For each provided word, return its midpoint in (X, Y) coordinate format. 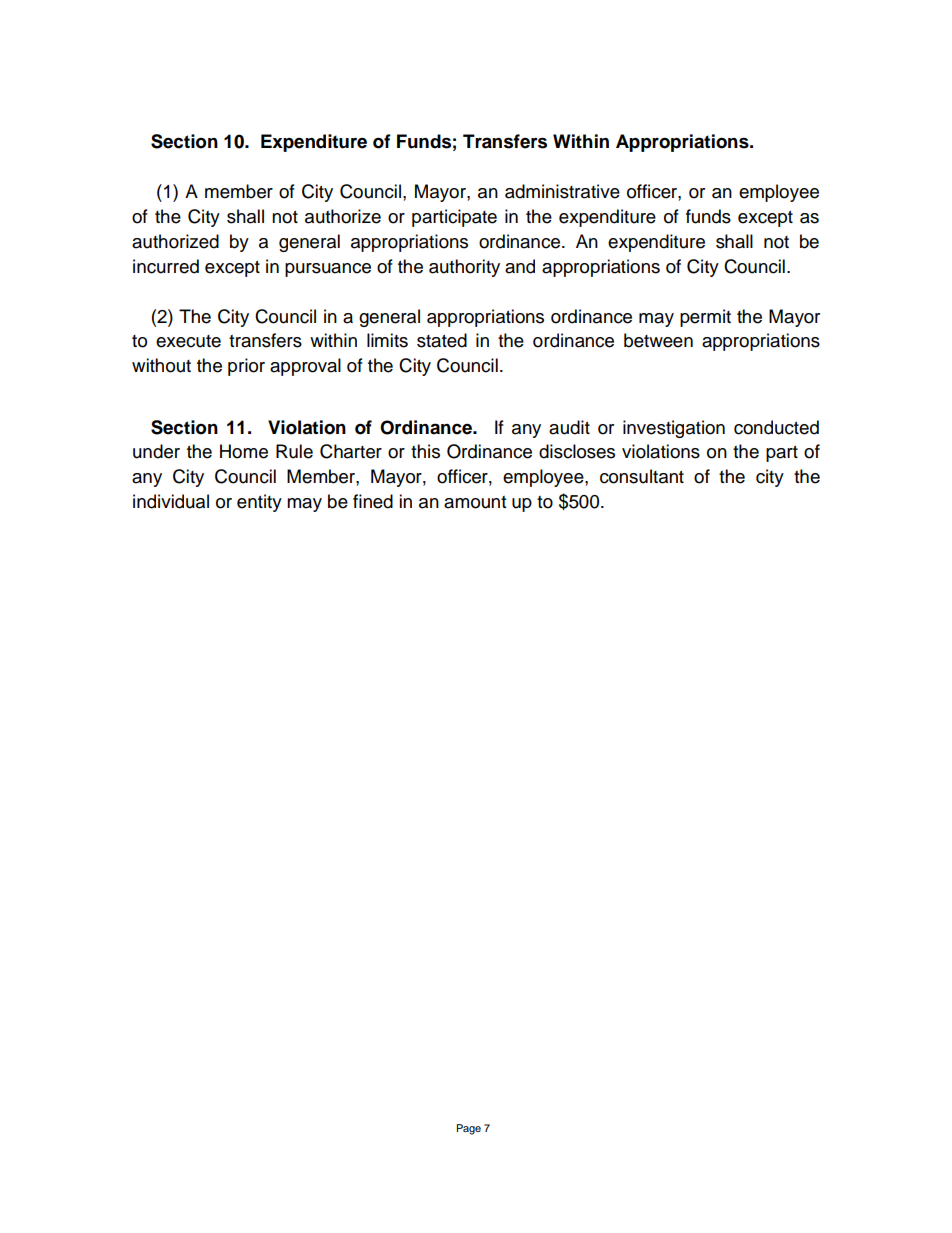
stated (442, 340)
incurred (166, 266)
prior (246, 367)
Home (244, 451)
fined (373, 501)
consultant (642, 476)
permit (705, 318)
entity (259, 503)
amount (475, 502)
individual (171, 501)
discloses (577, 451)
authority (464, 268)
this (425, 451)
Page (469, 1129)
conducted (776, 427)
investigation (674, 429)
